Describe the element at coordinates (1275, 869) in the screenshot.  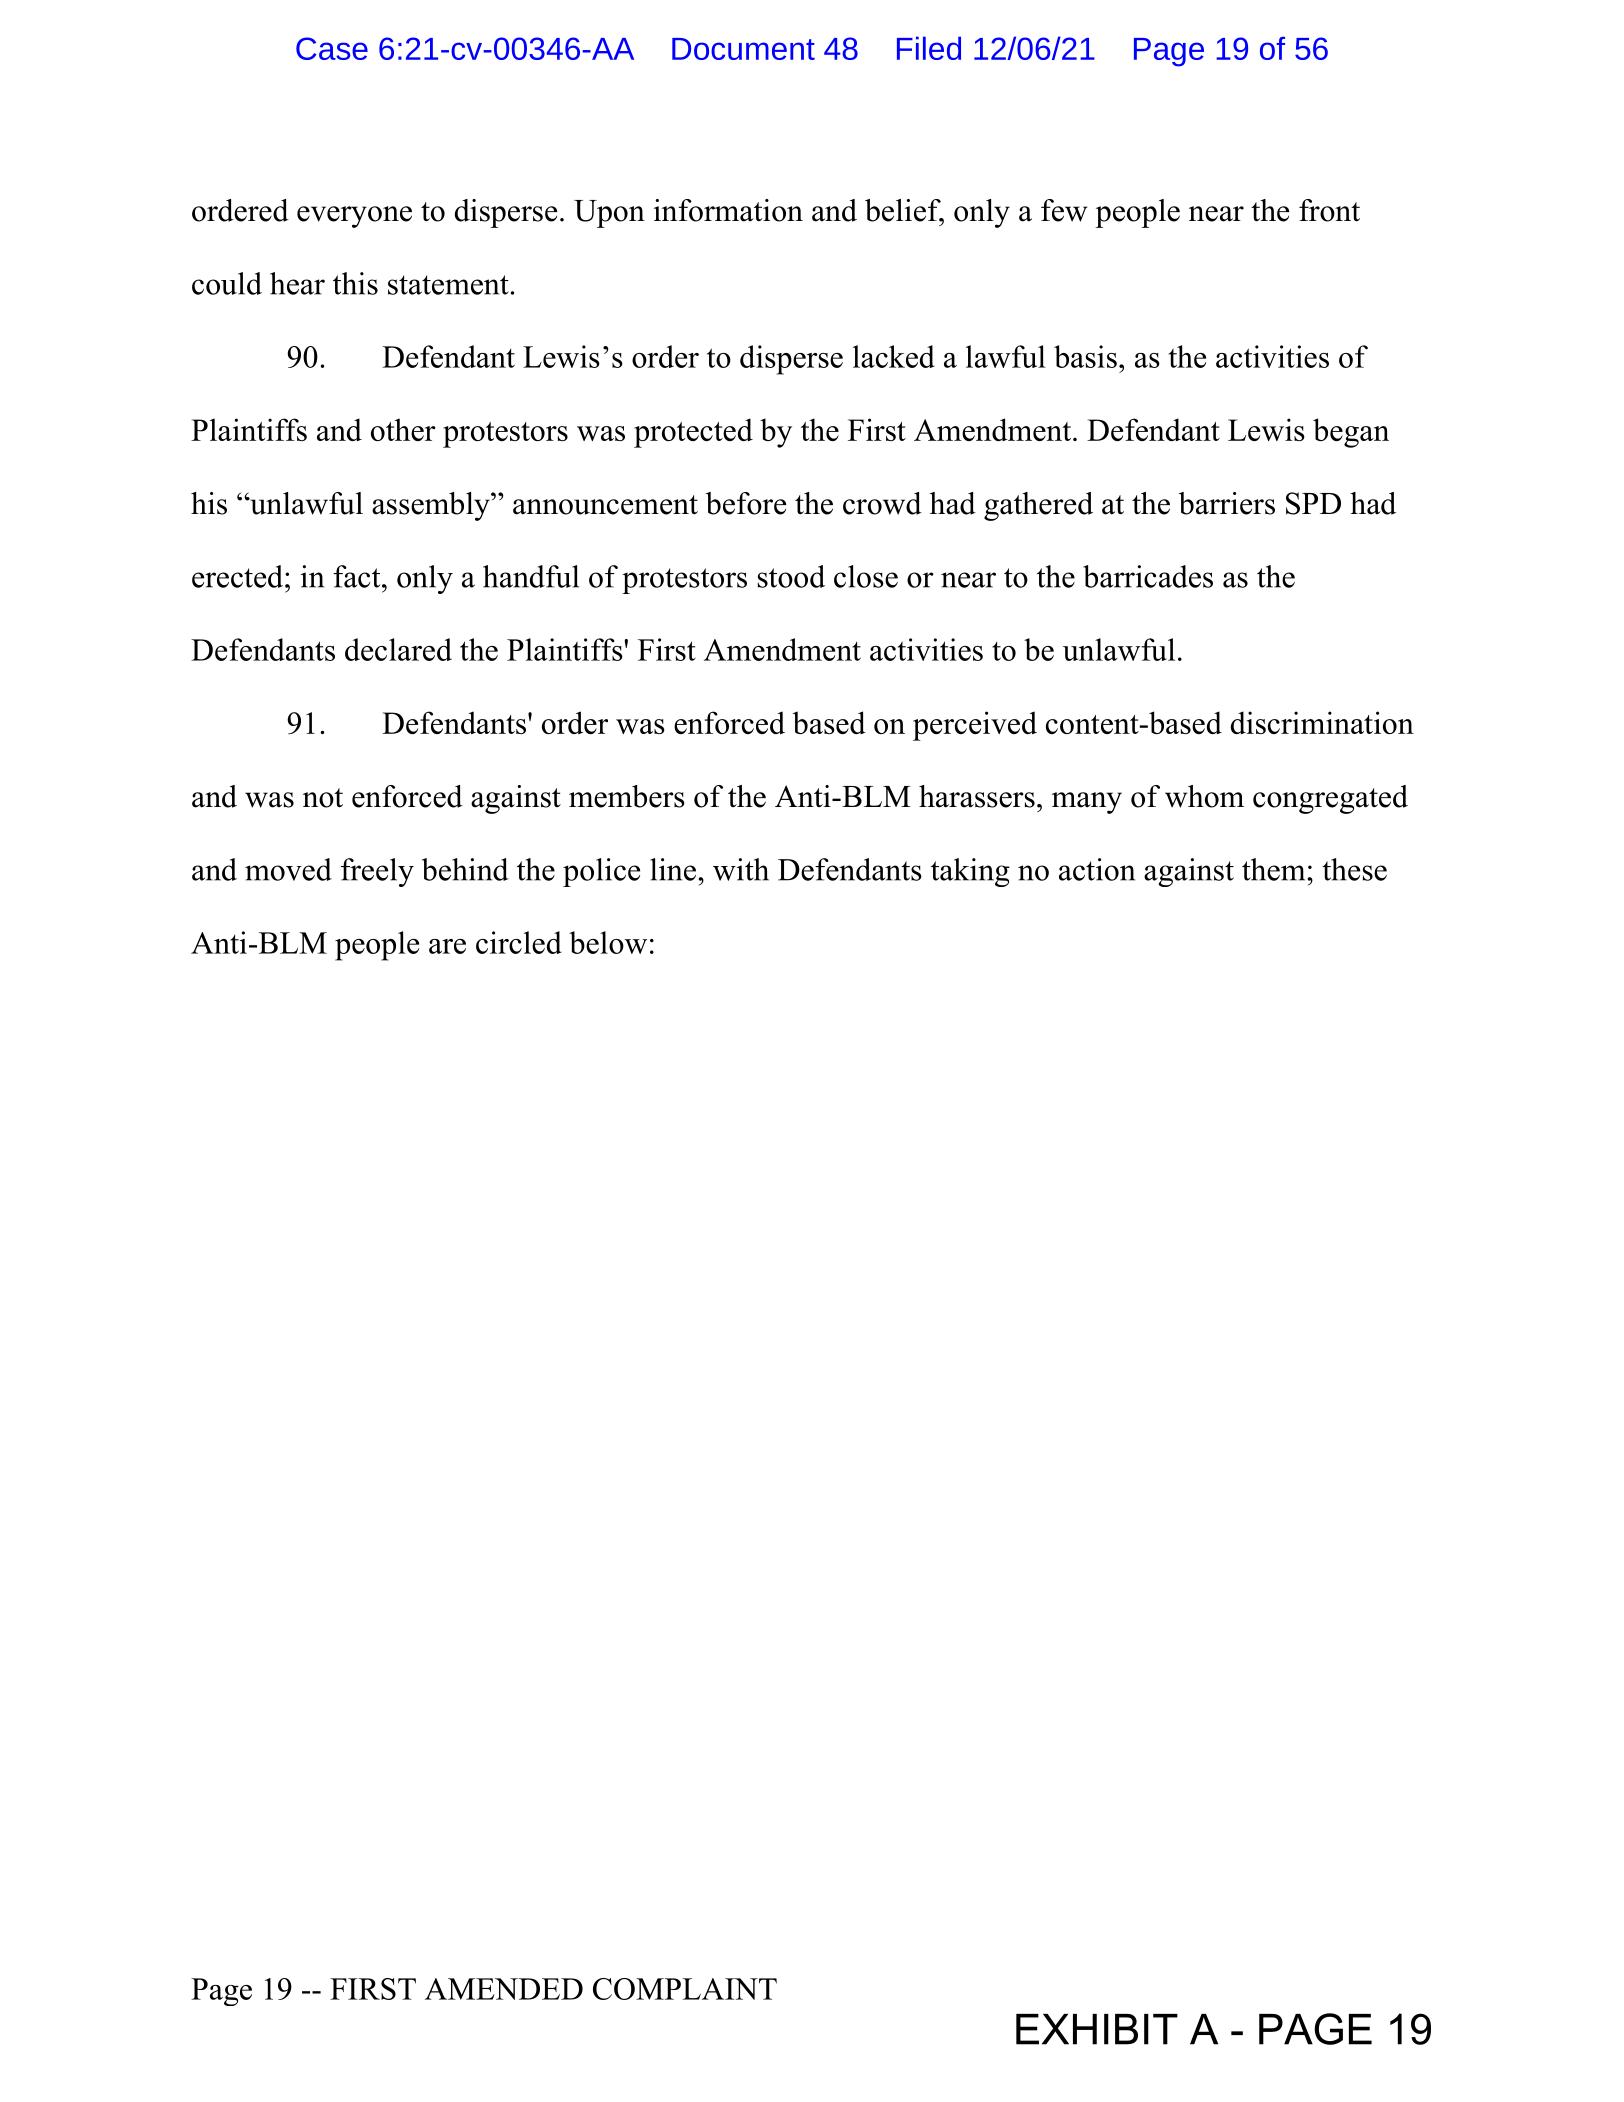
I see `them` at that location.
